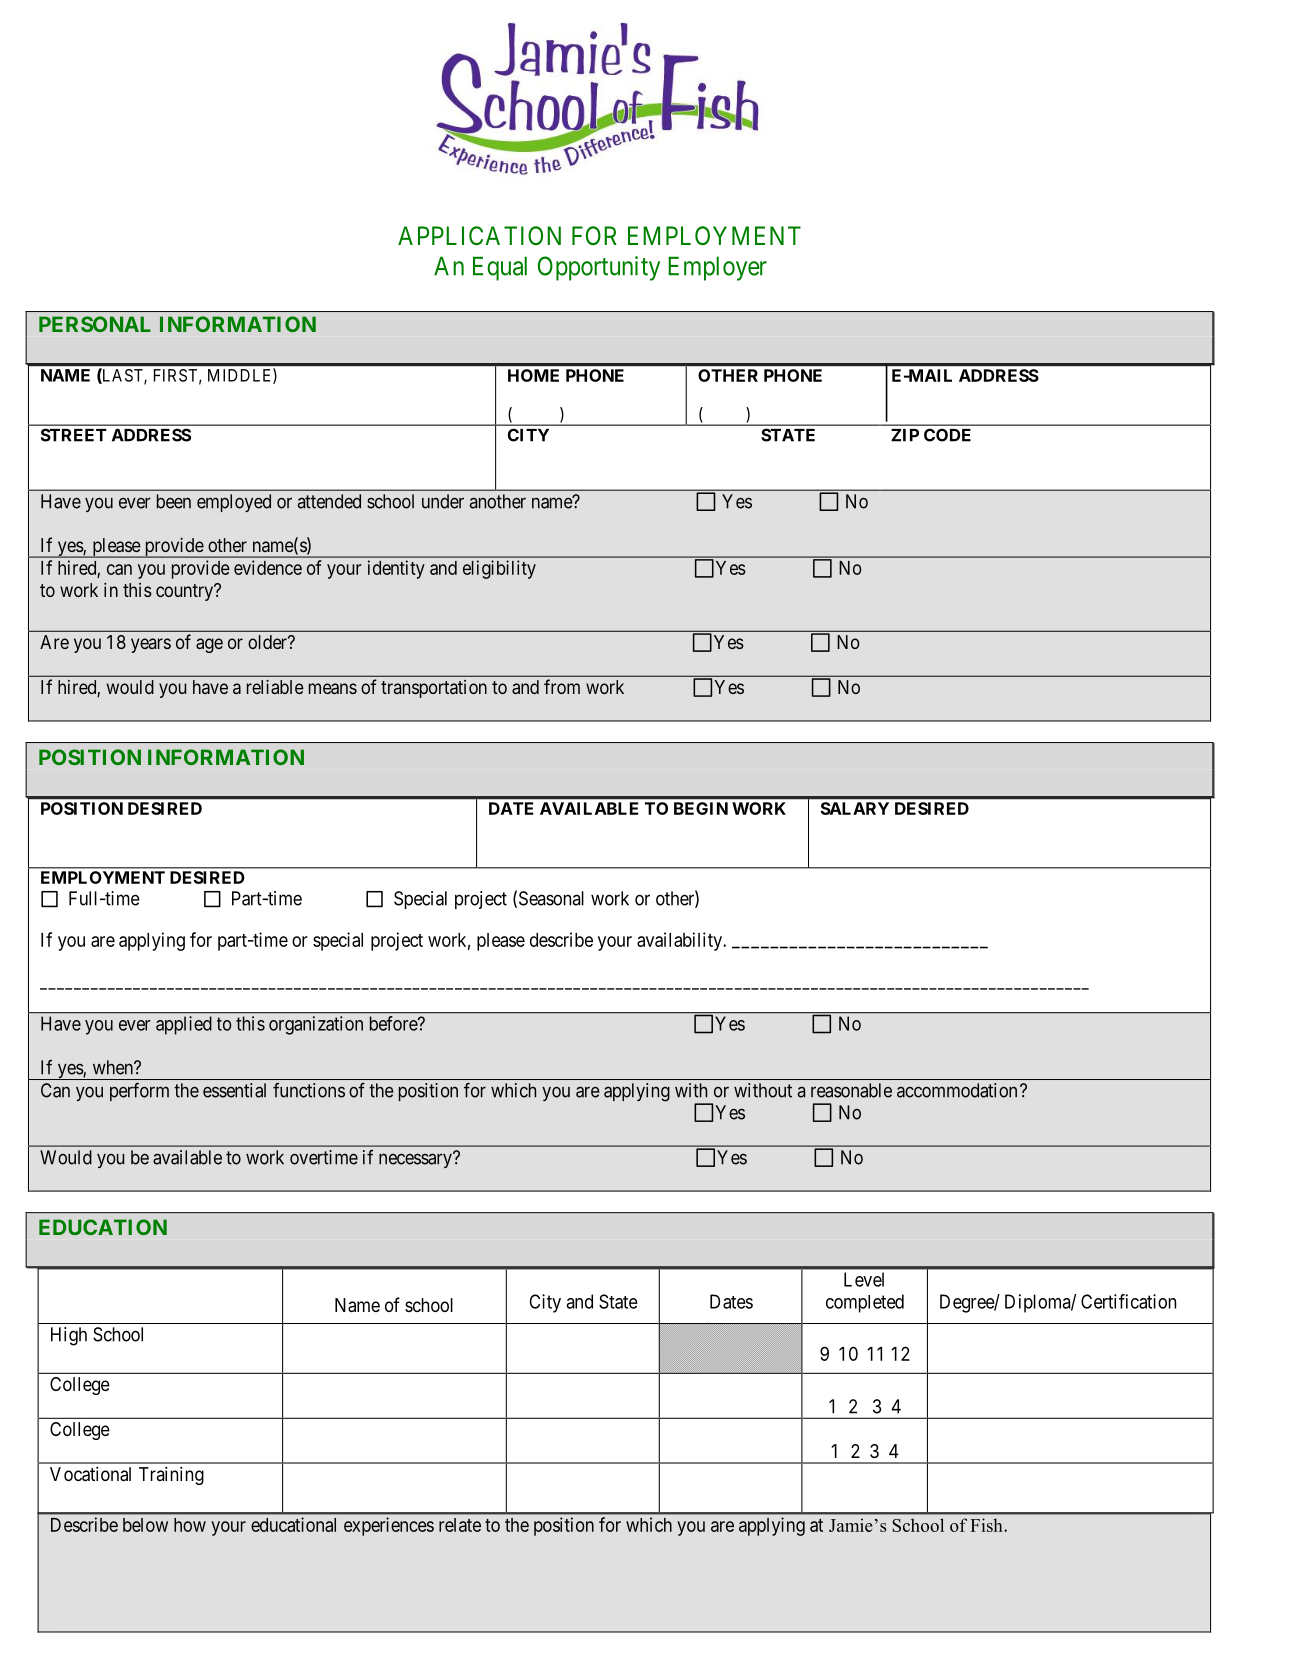 The image size is (1296, 1677). I want to click on availability, so click(681, 941).
